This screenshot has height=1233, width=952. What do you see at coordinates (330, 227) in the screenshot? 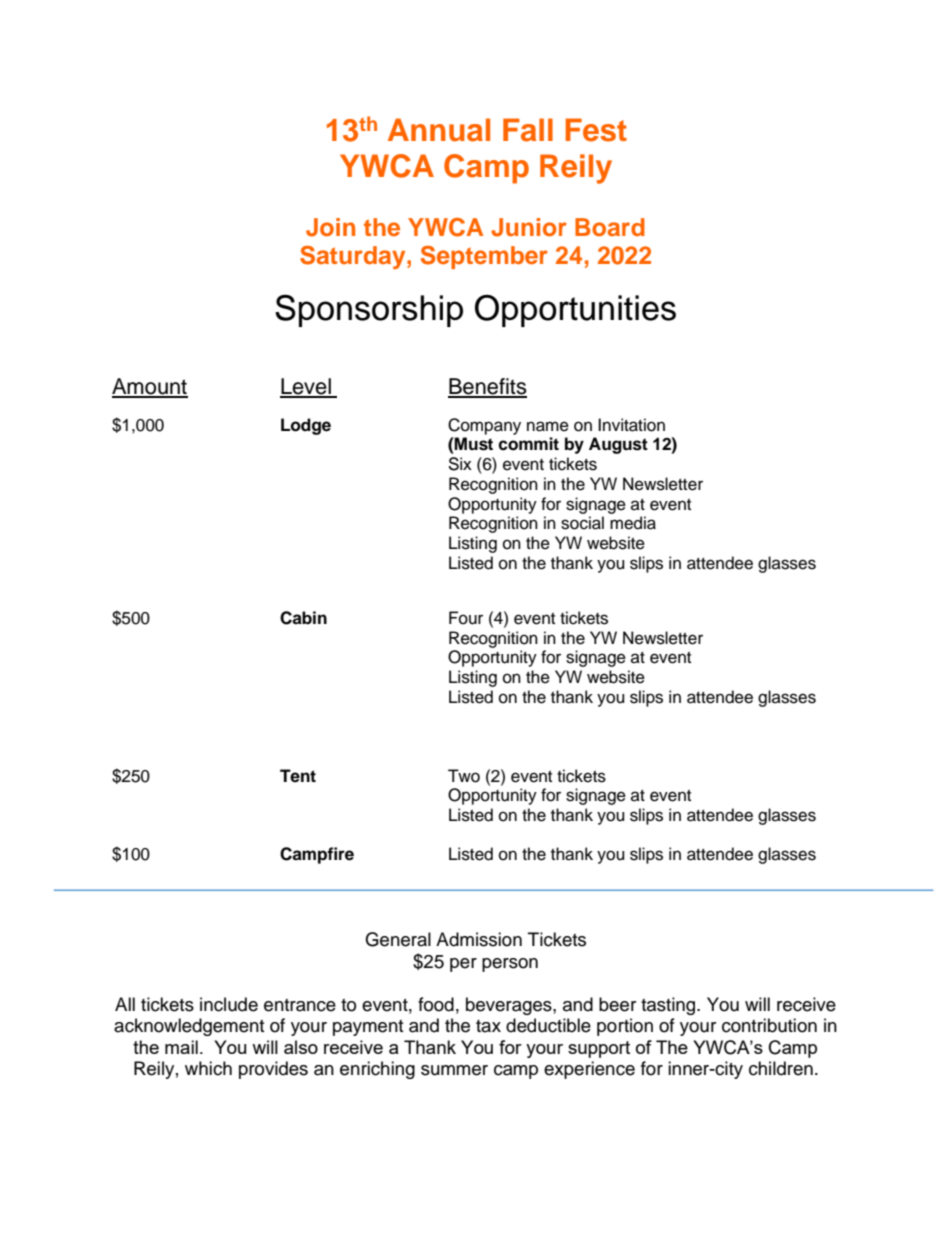
I see `Join` at bounding box center [330, 227].
